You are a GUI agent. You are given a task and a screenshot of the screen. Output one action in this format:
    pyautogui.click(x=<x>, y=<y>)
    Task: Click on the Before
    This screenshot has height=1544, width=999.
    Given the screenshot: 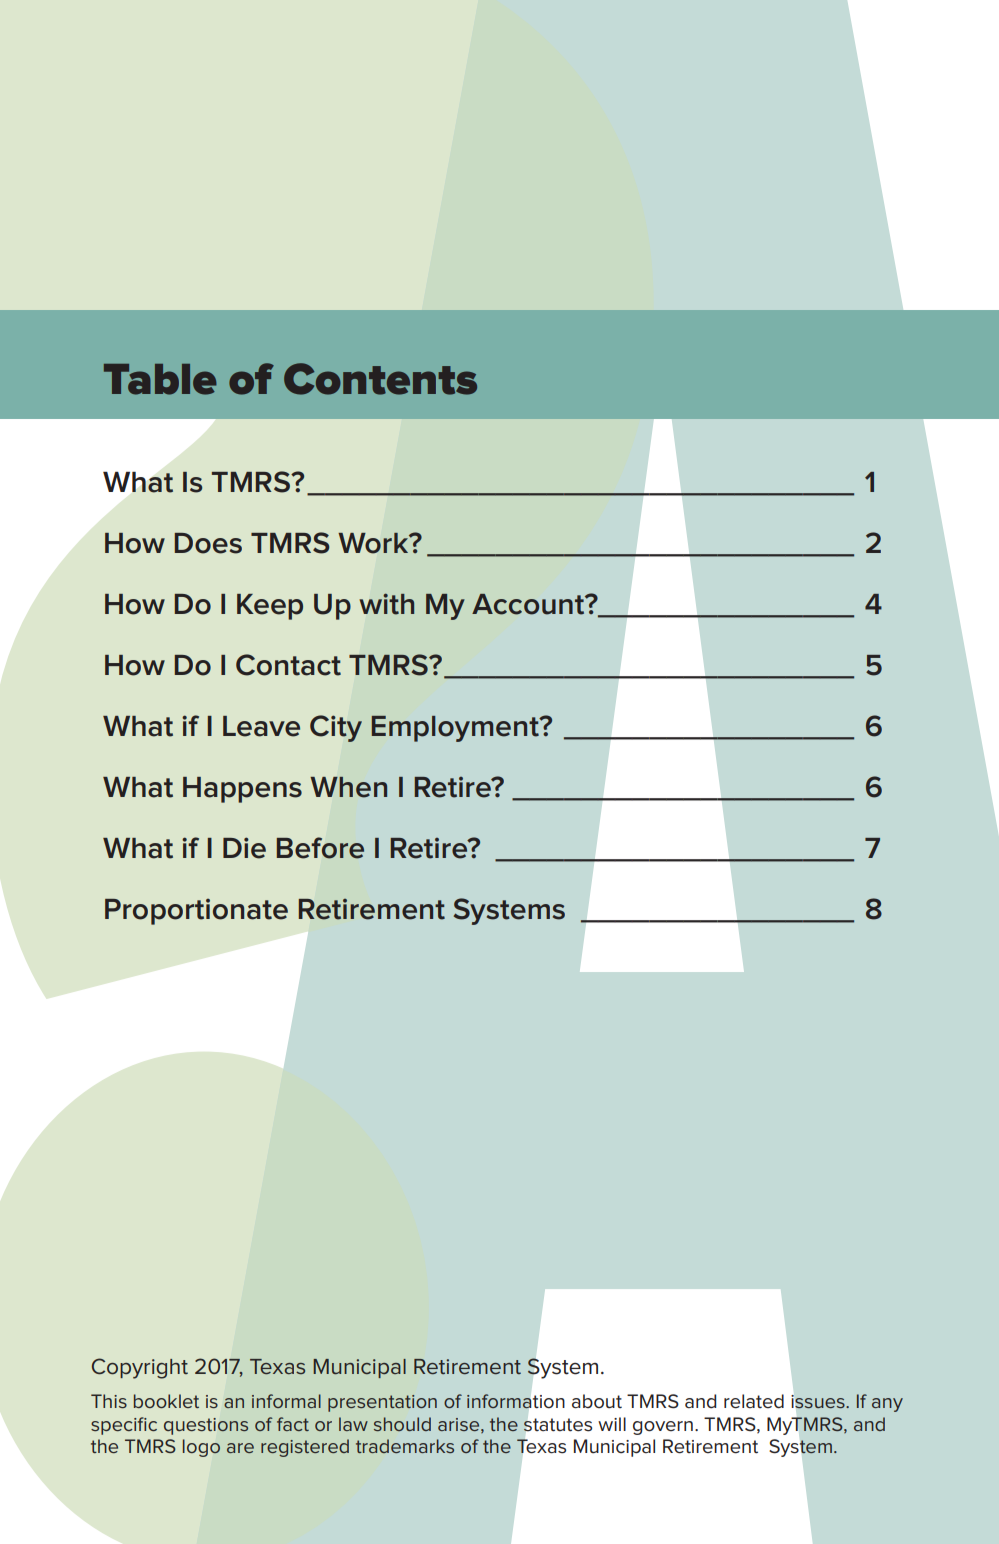 What is the action you would take?
    pyautogui.click(x=320, y=848)
